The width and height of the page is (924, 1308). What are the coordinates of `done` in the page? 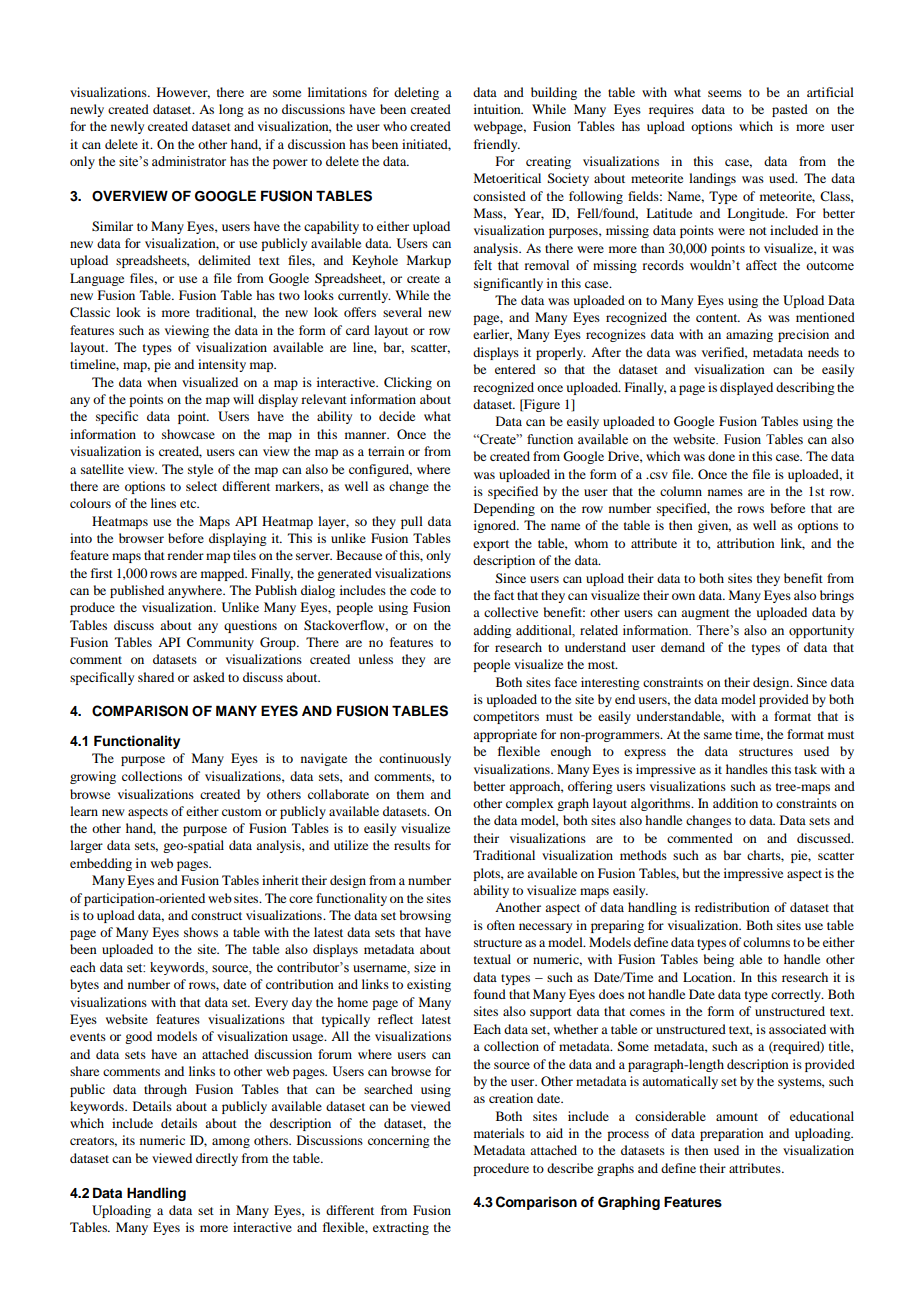 It's located at (721, 456).
